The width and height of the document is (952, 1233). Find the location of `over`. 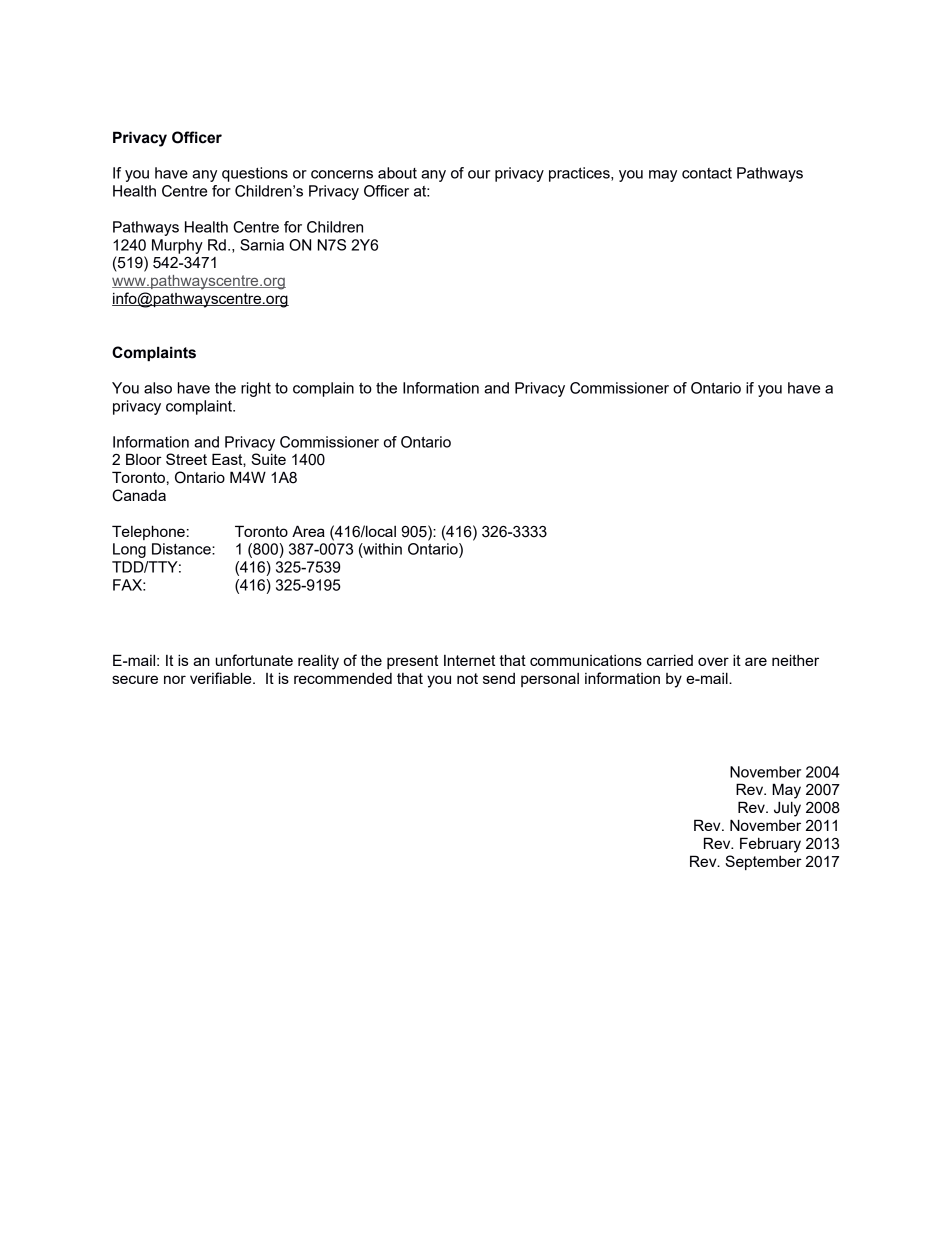

over is located at coordinates (713, 661).
